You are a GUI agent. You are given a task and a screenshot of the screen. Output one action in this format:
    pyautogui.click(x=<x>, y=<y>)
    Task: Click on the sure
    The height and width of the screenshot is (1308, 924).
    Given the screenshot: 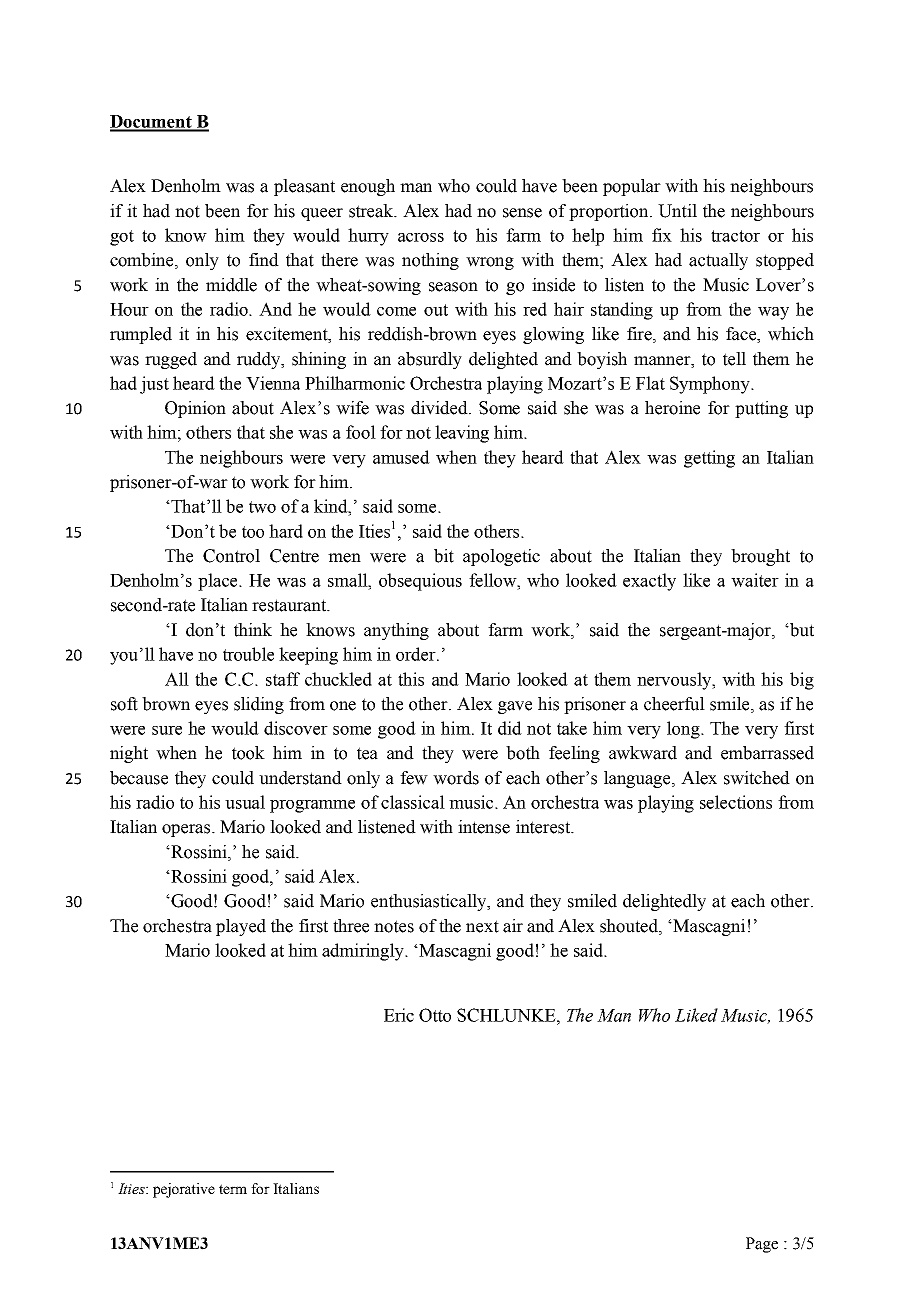 What is the action you would take?
    pyautogui.click(x=167, y=730)
